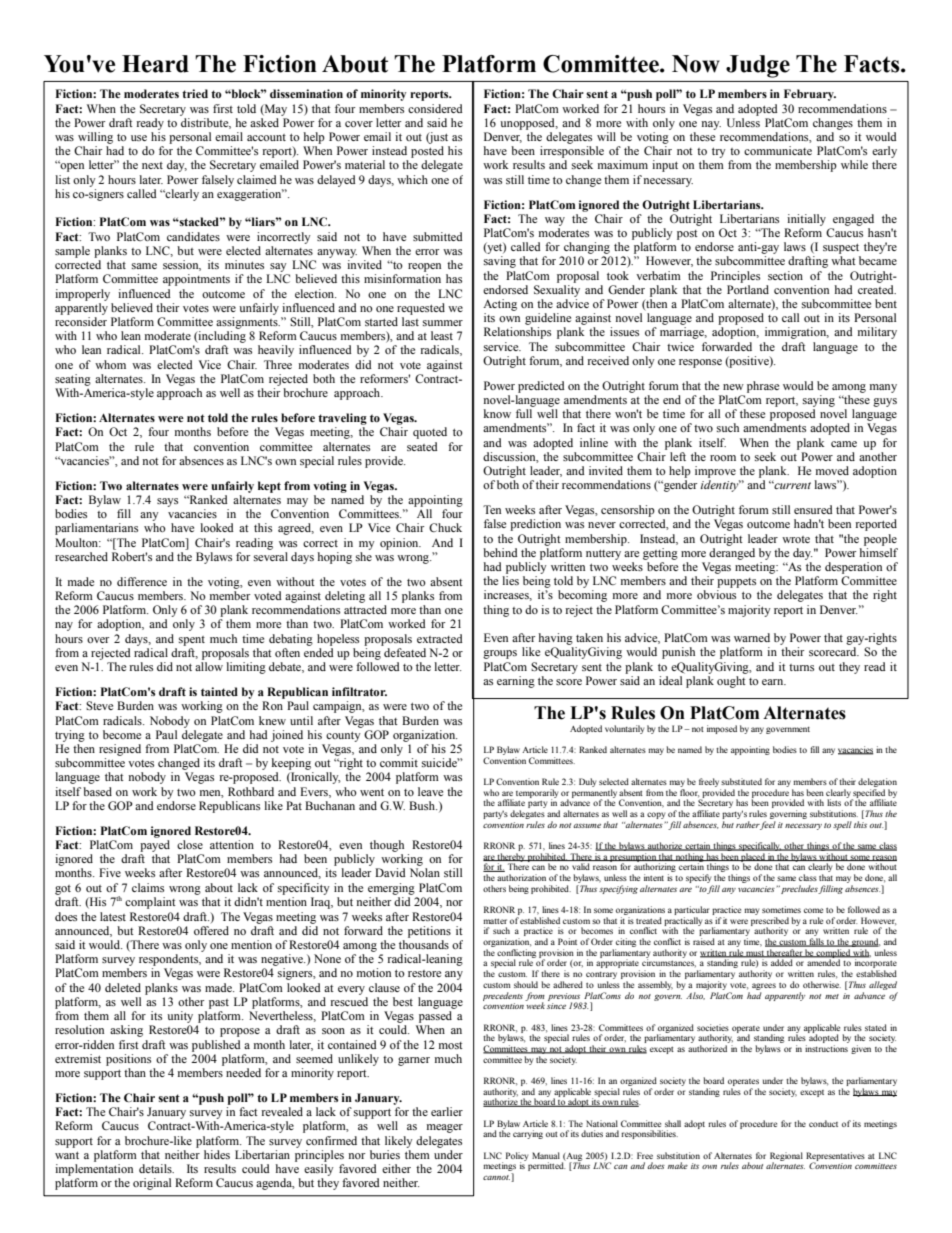 The image size is (952, 1233). What do you see at coordinates (156, 1168) in the page?
I see `details` at bounding box center [156, 1168].
